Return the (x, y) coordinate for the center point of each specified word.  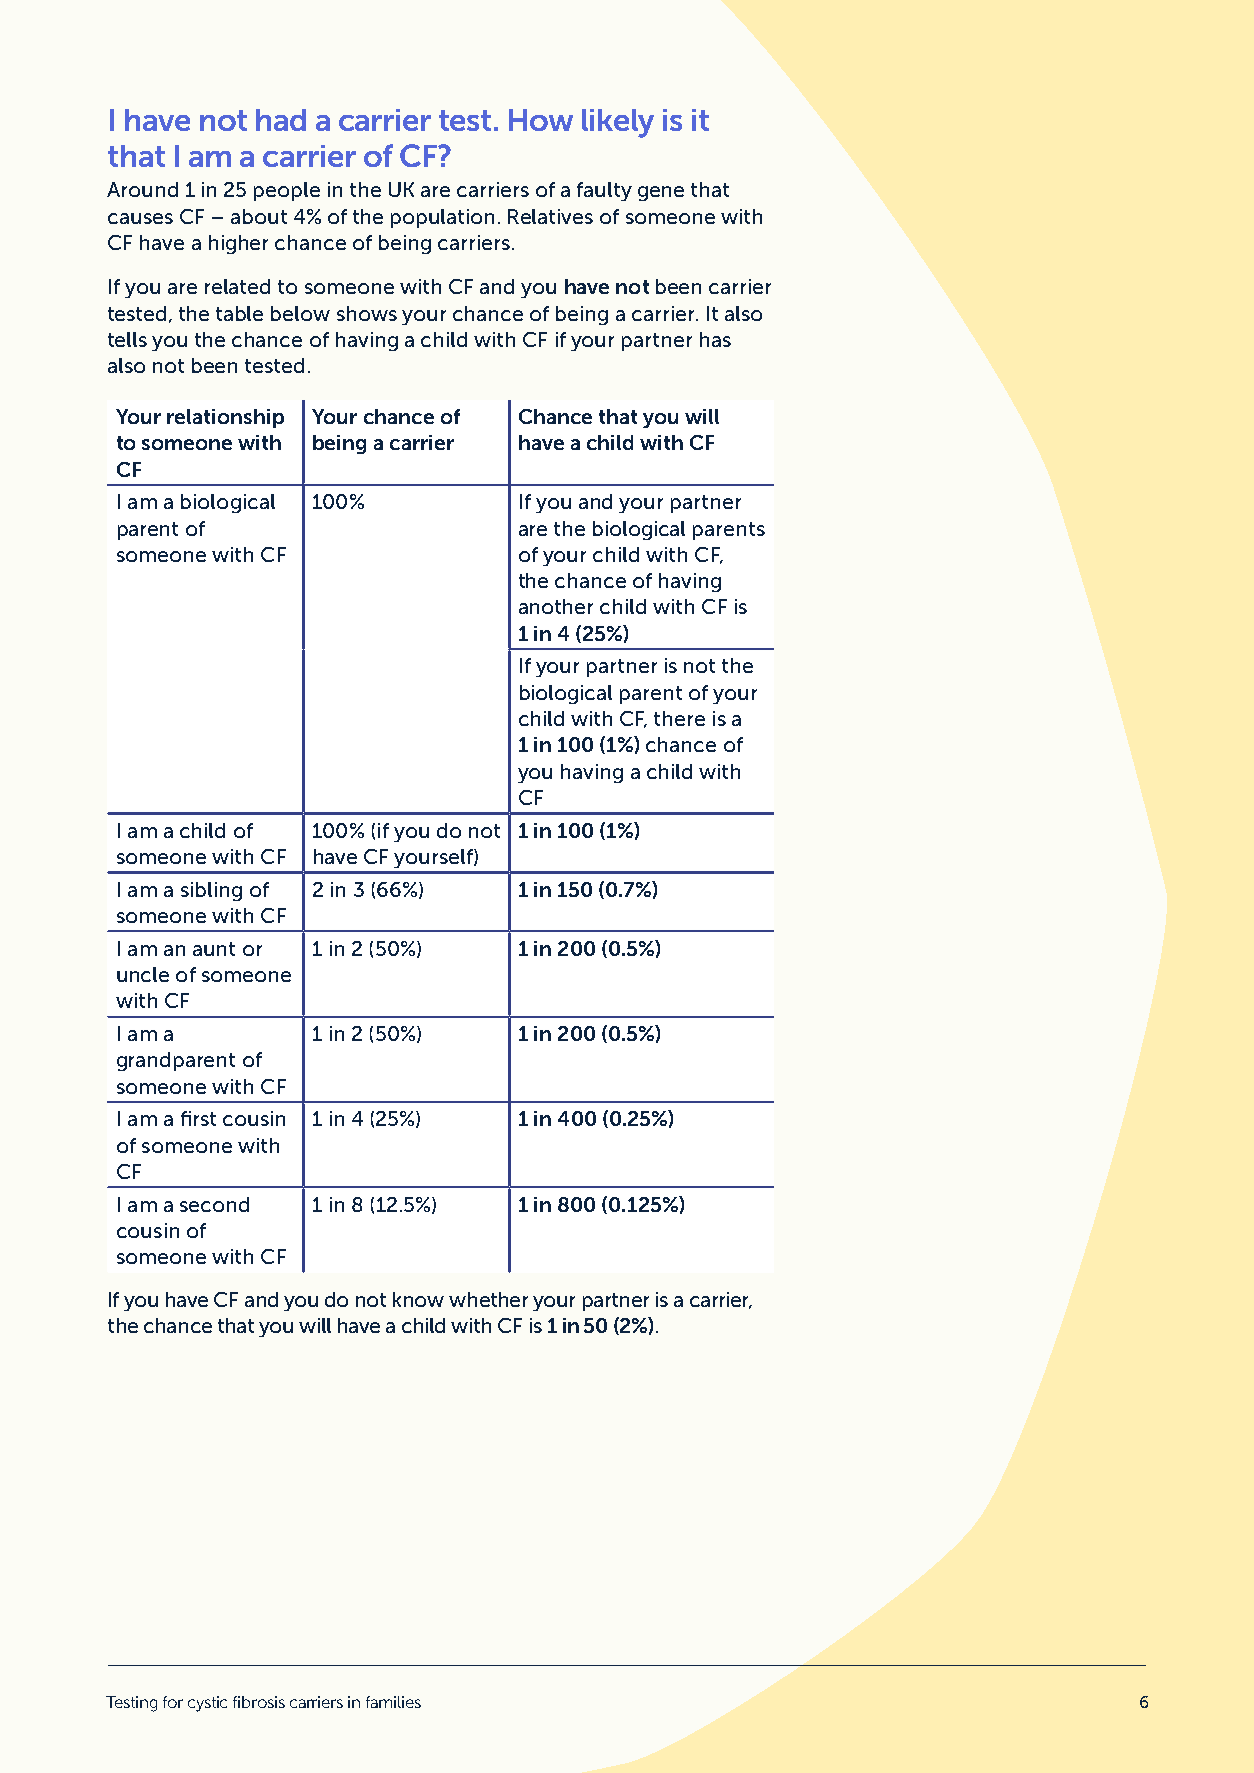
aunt (214, 949)
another (556, 606)
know (418, 1299)
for (173, 1702)
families (393, 1702)
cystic (207, 1704)
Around (142, 189)
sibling (211, 891)
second (214, 1204)
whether (488, 1299)
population (442, 218)
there (679, 718)
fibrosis (259, 1702)
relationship (225, 418)
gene (661, 193)
